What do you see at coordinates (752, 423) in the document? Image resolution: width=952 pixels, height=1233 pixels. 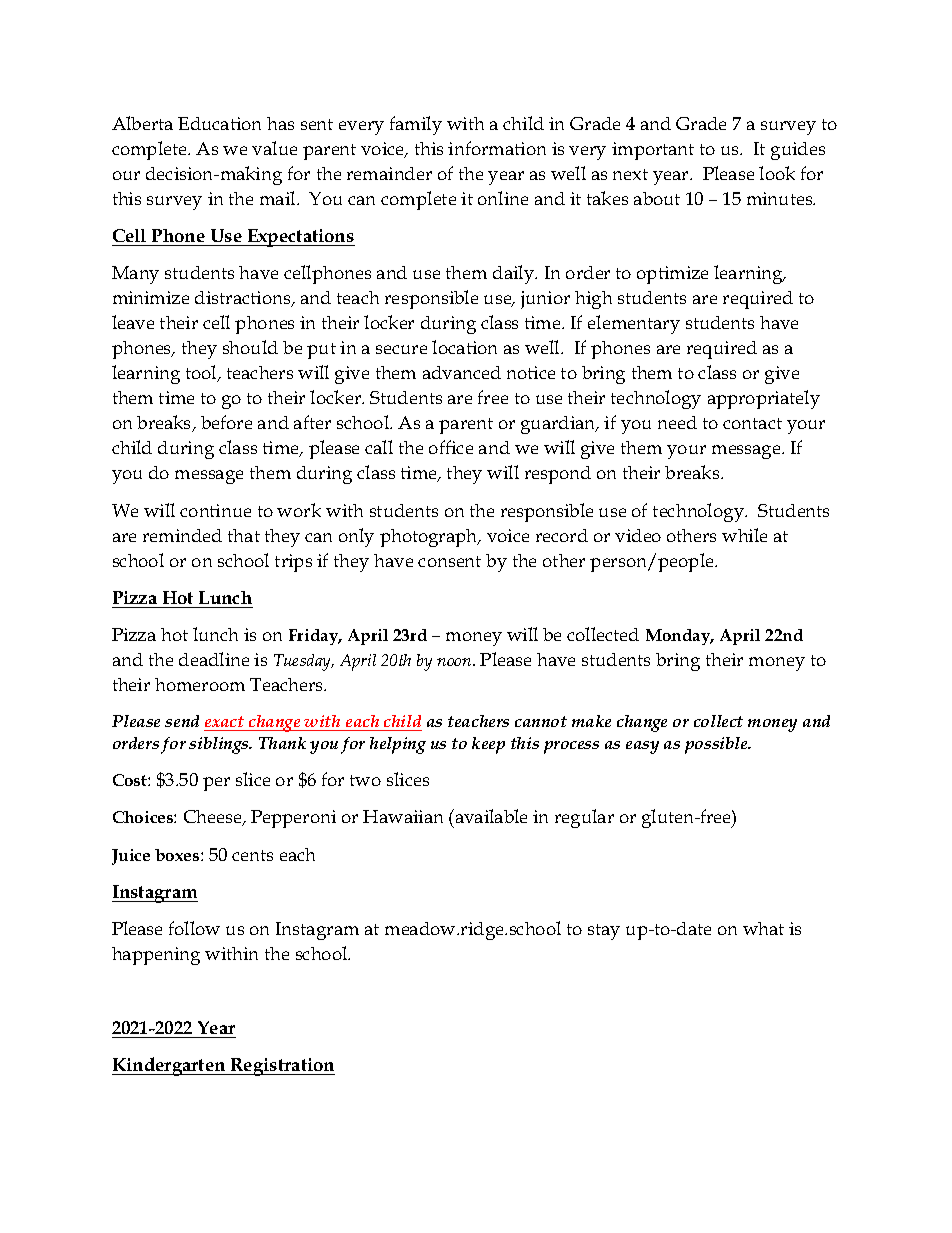 I see `contact` at bounding box center [752, 423].
